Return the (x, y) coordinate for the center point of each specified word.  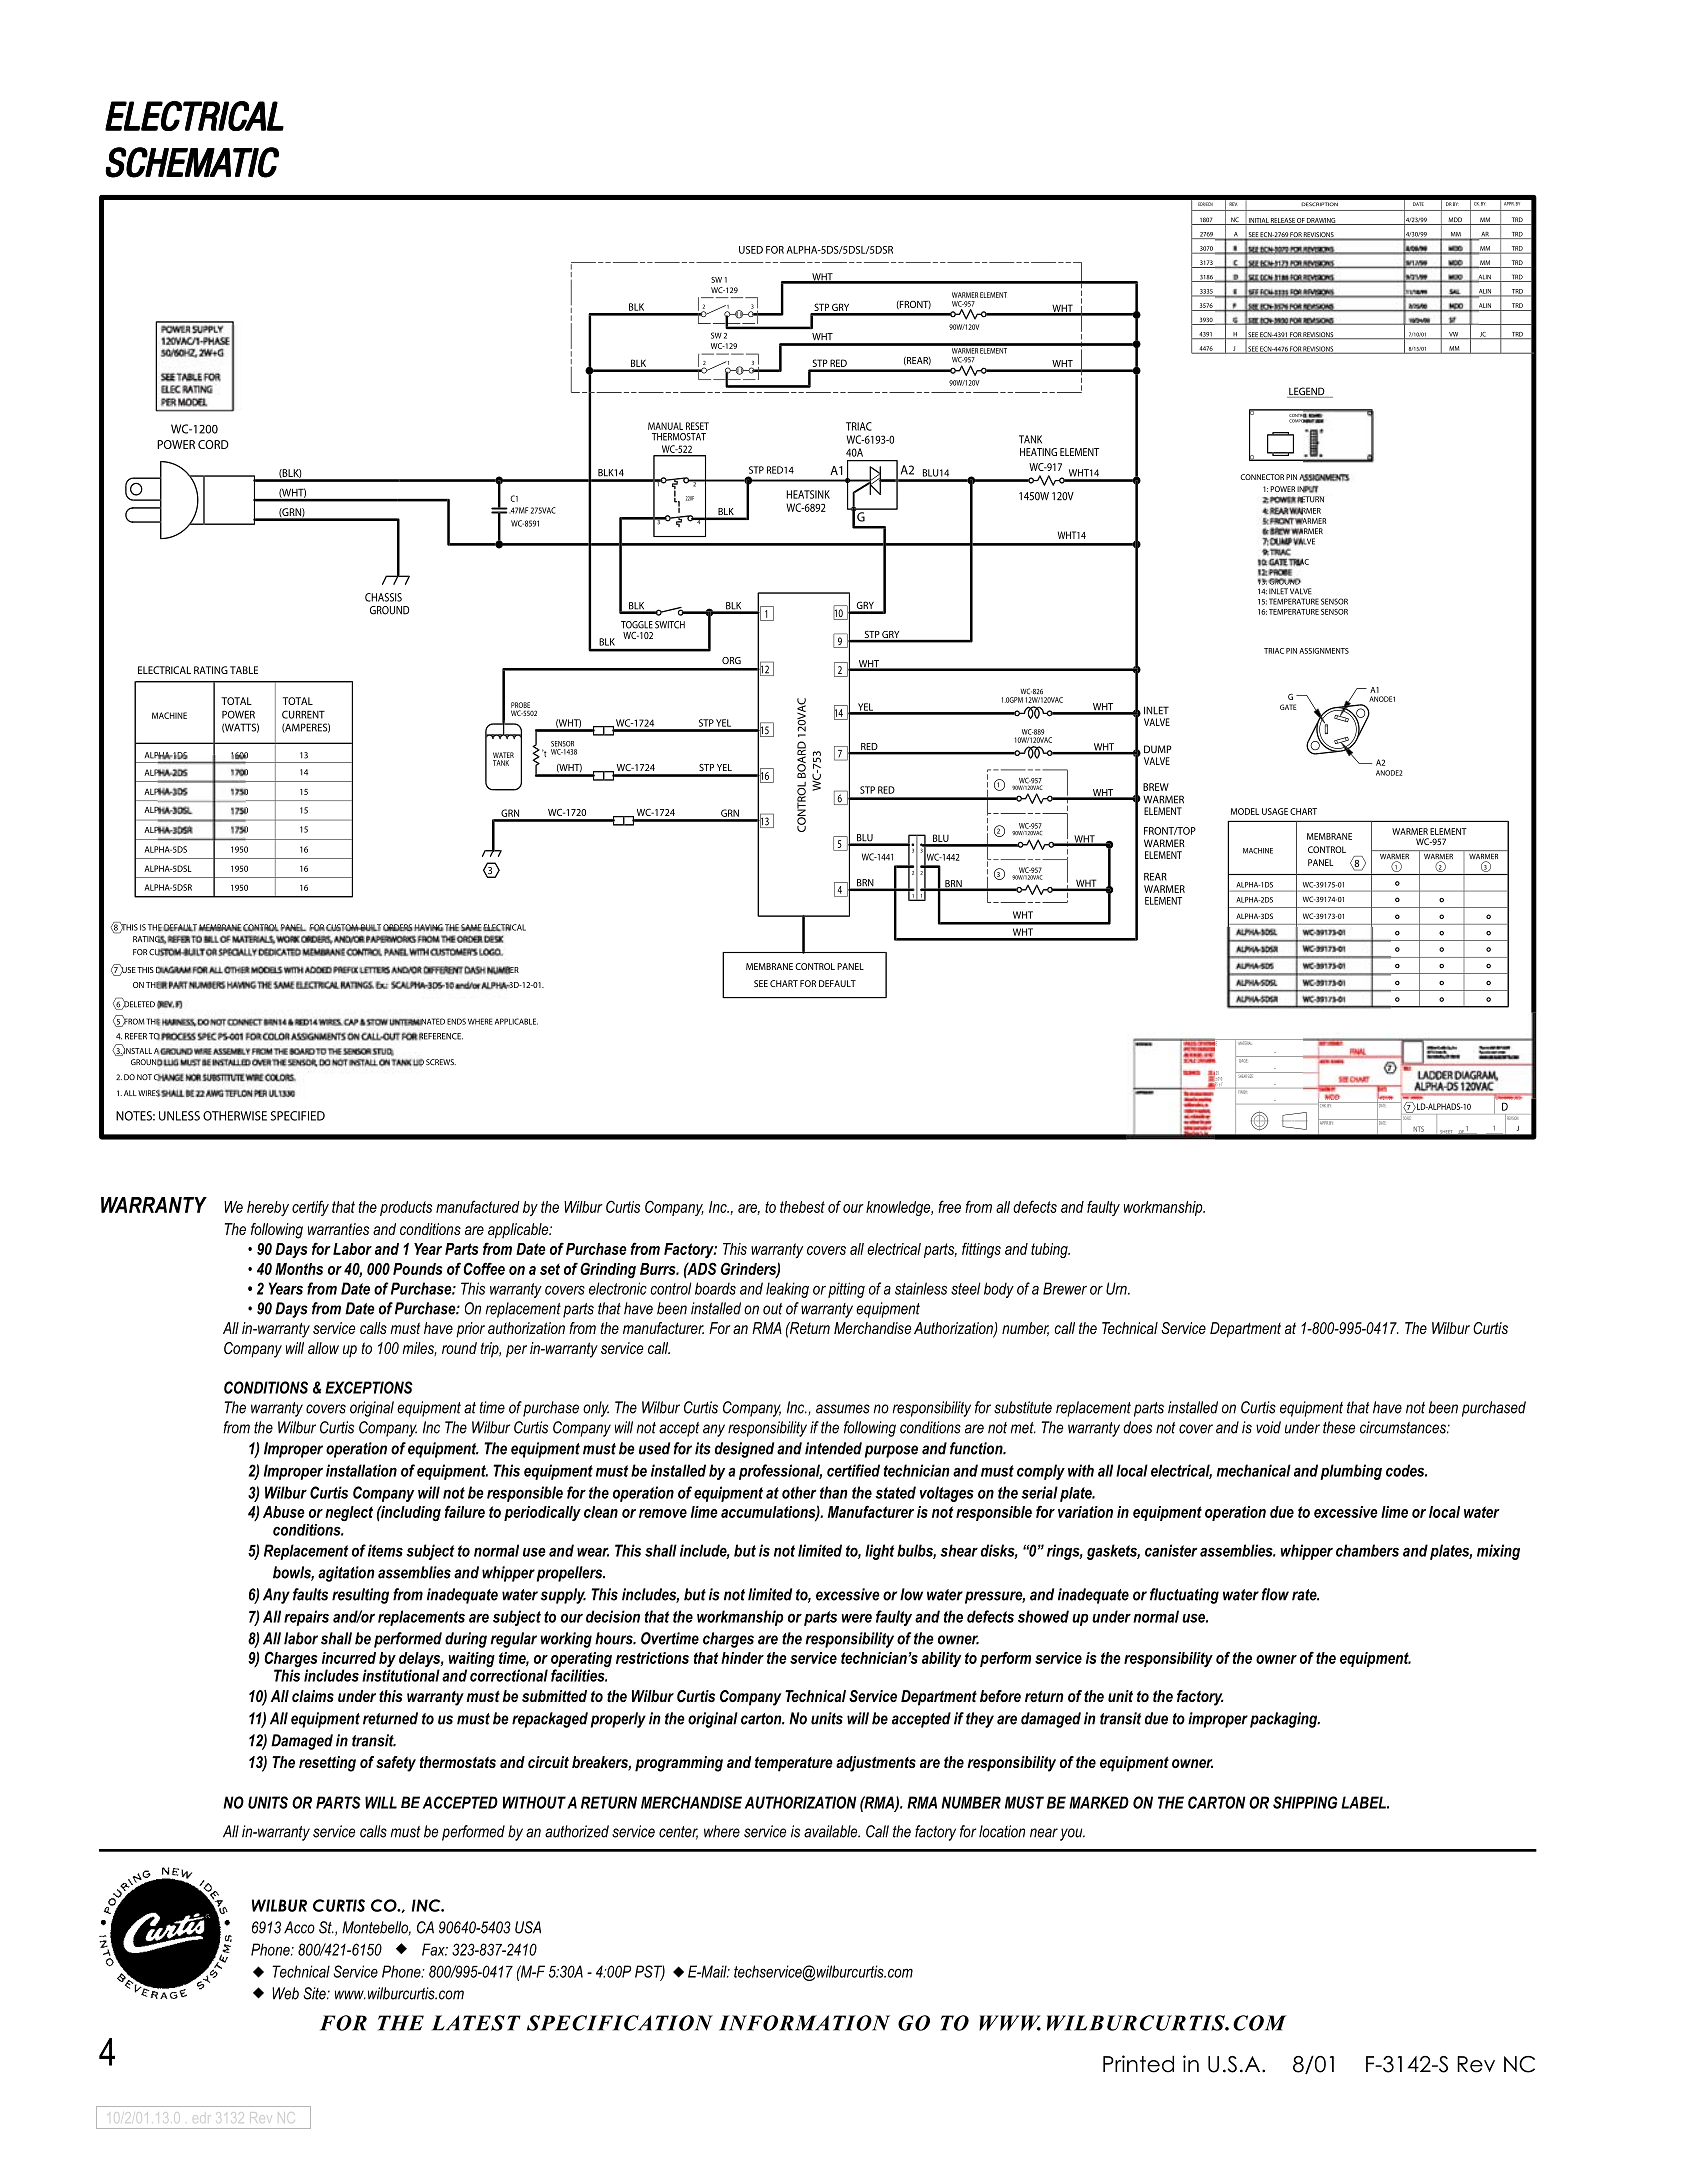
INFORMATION (804, 2023)
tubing (1050, 1250)
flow (1275, 1594)
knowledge (899, 1208)
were (856, 1618)
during (466, 1640)
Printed (1138, 2064)
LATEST (476, 2023)
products (406, 1208)
